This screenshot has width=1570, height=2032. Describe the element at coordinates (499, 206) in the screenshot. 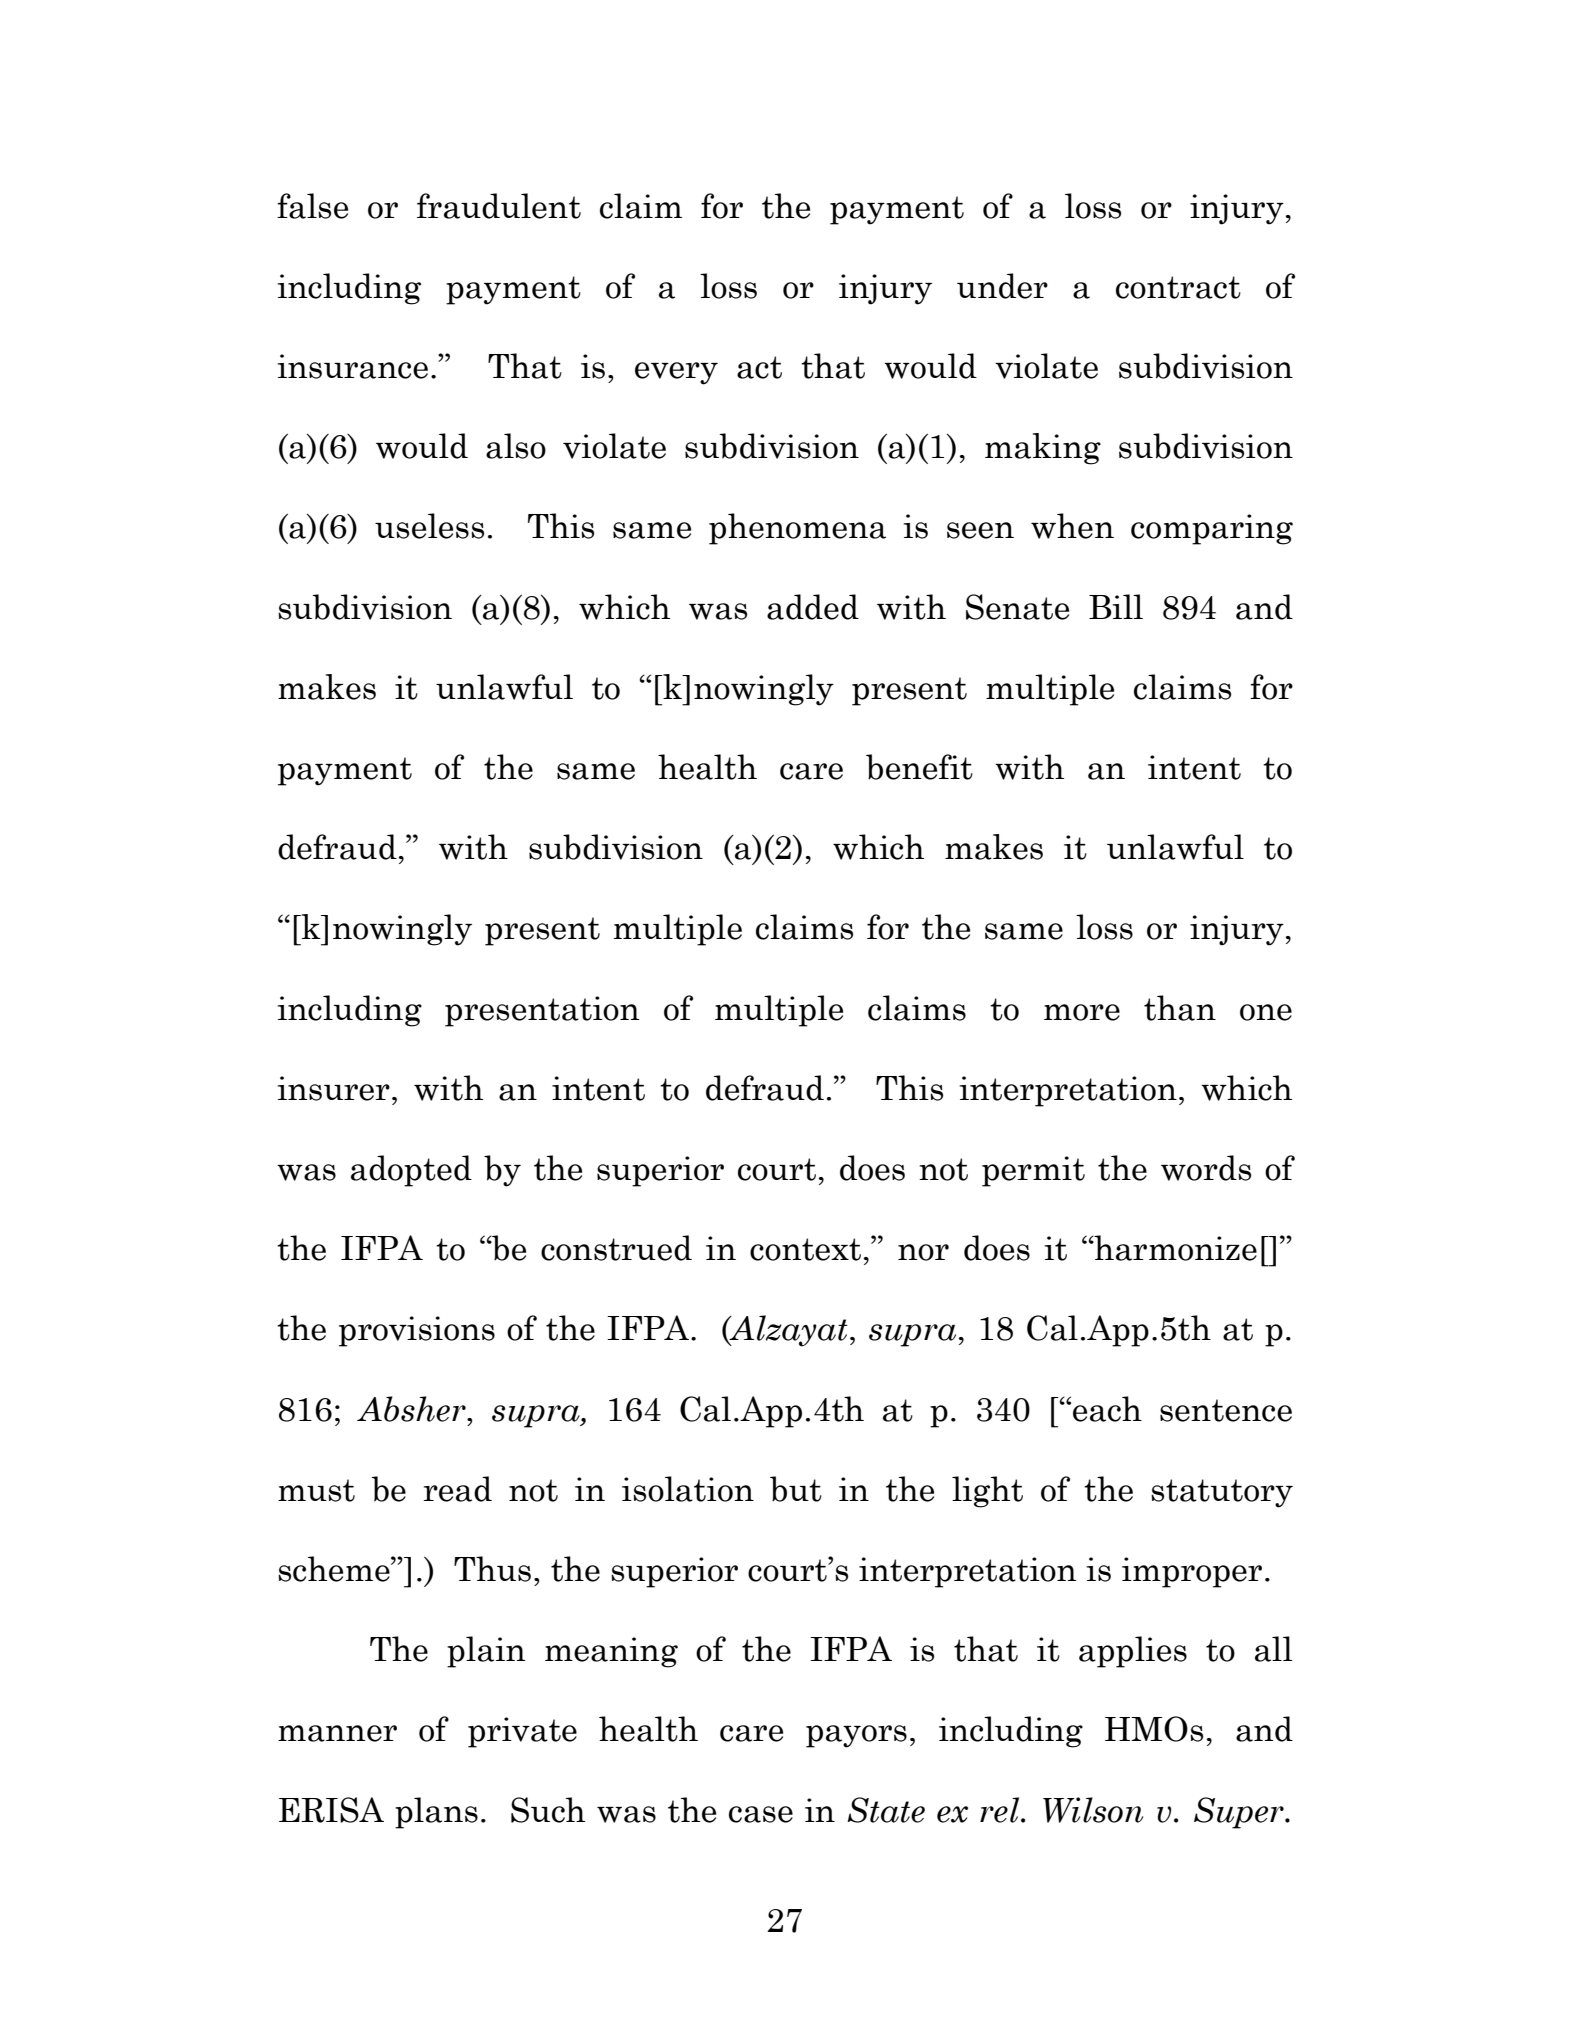

I see `fraudulent` at that location.
